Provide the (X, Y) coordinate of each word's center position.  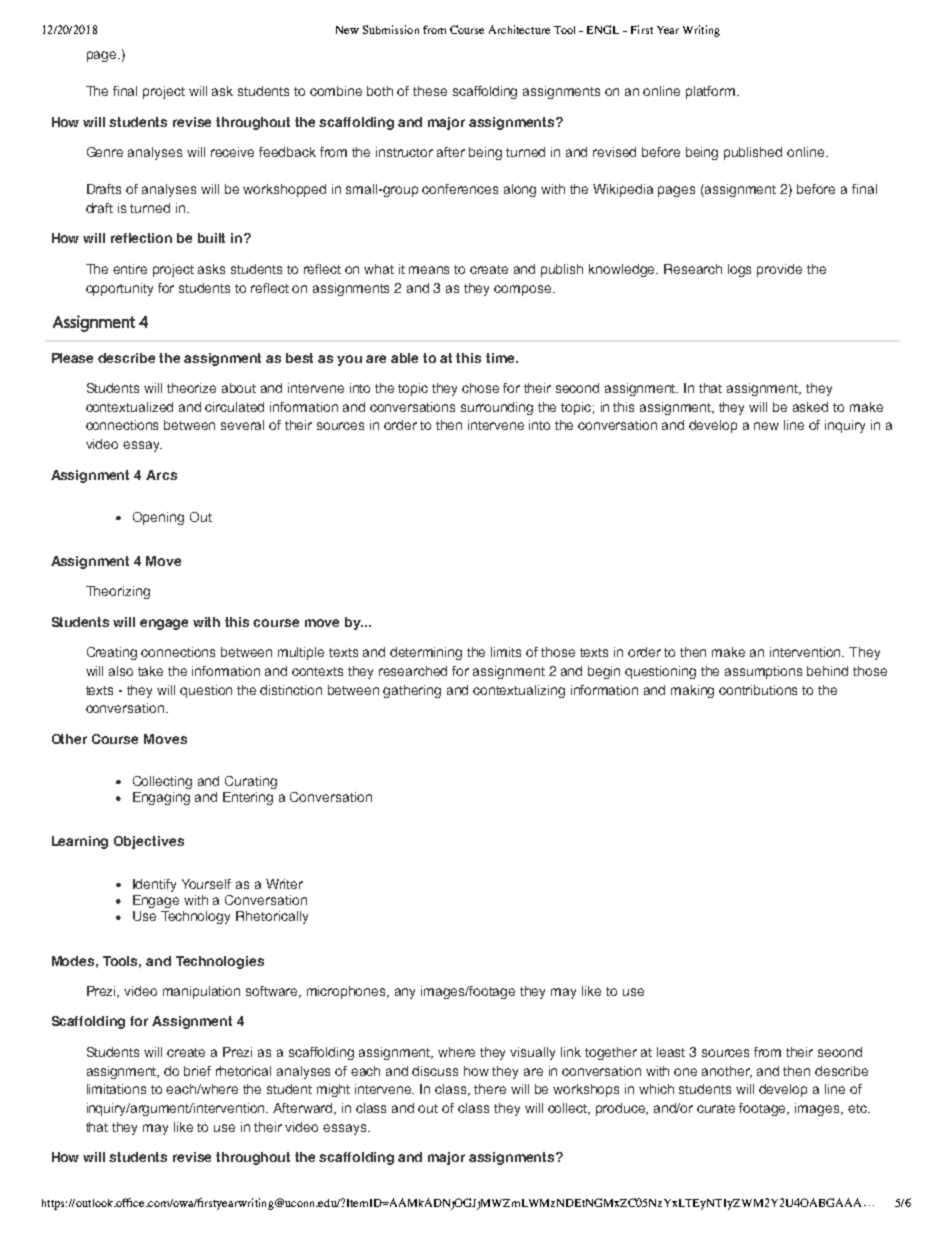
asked (810, 407)
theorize (191, 388)
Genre (105, 152)
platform (712, 92)
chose (480, 388)
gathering (412, 691)
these (430, 91)
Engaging (161, 798)
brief (197, 1071)
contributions (758, 690)
